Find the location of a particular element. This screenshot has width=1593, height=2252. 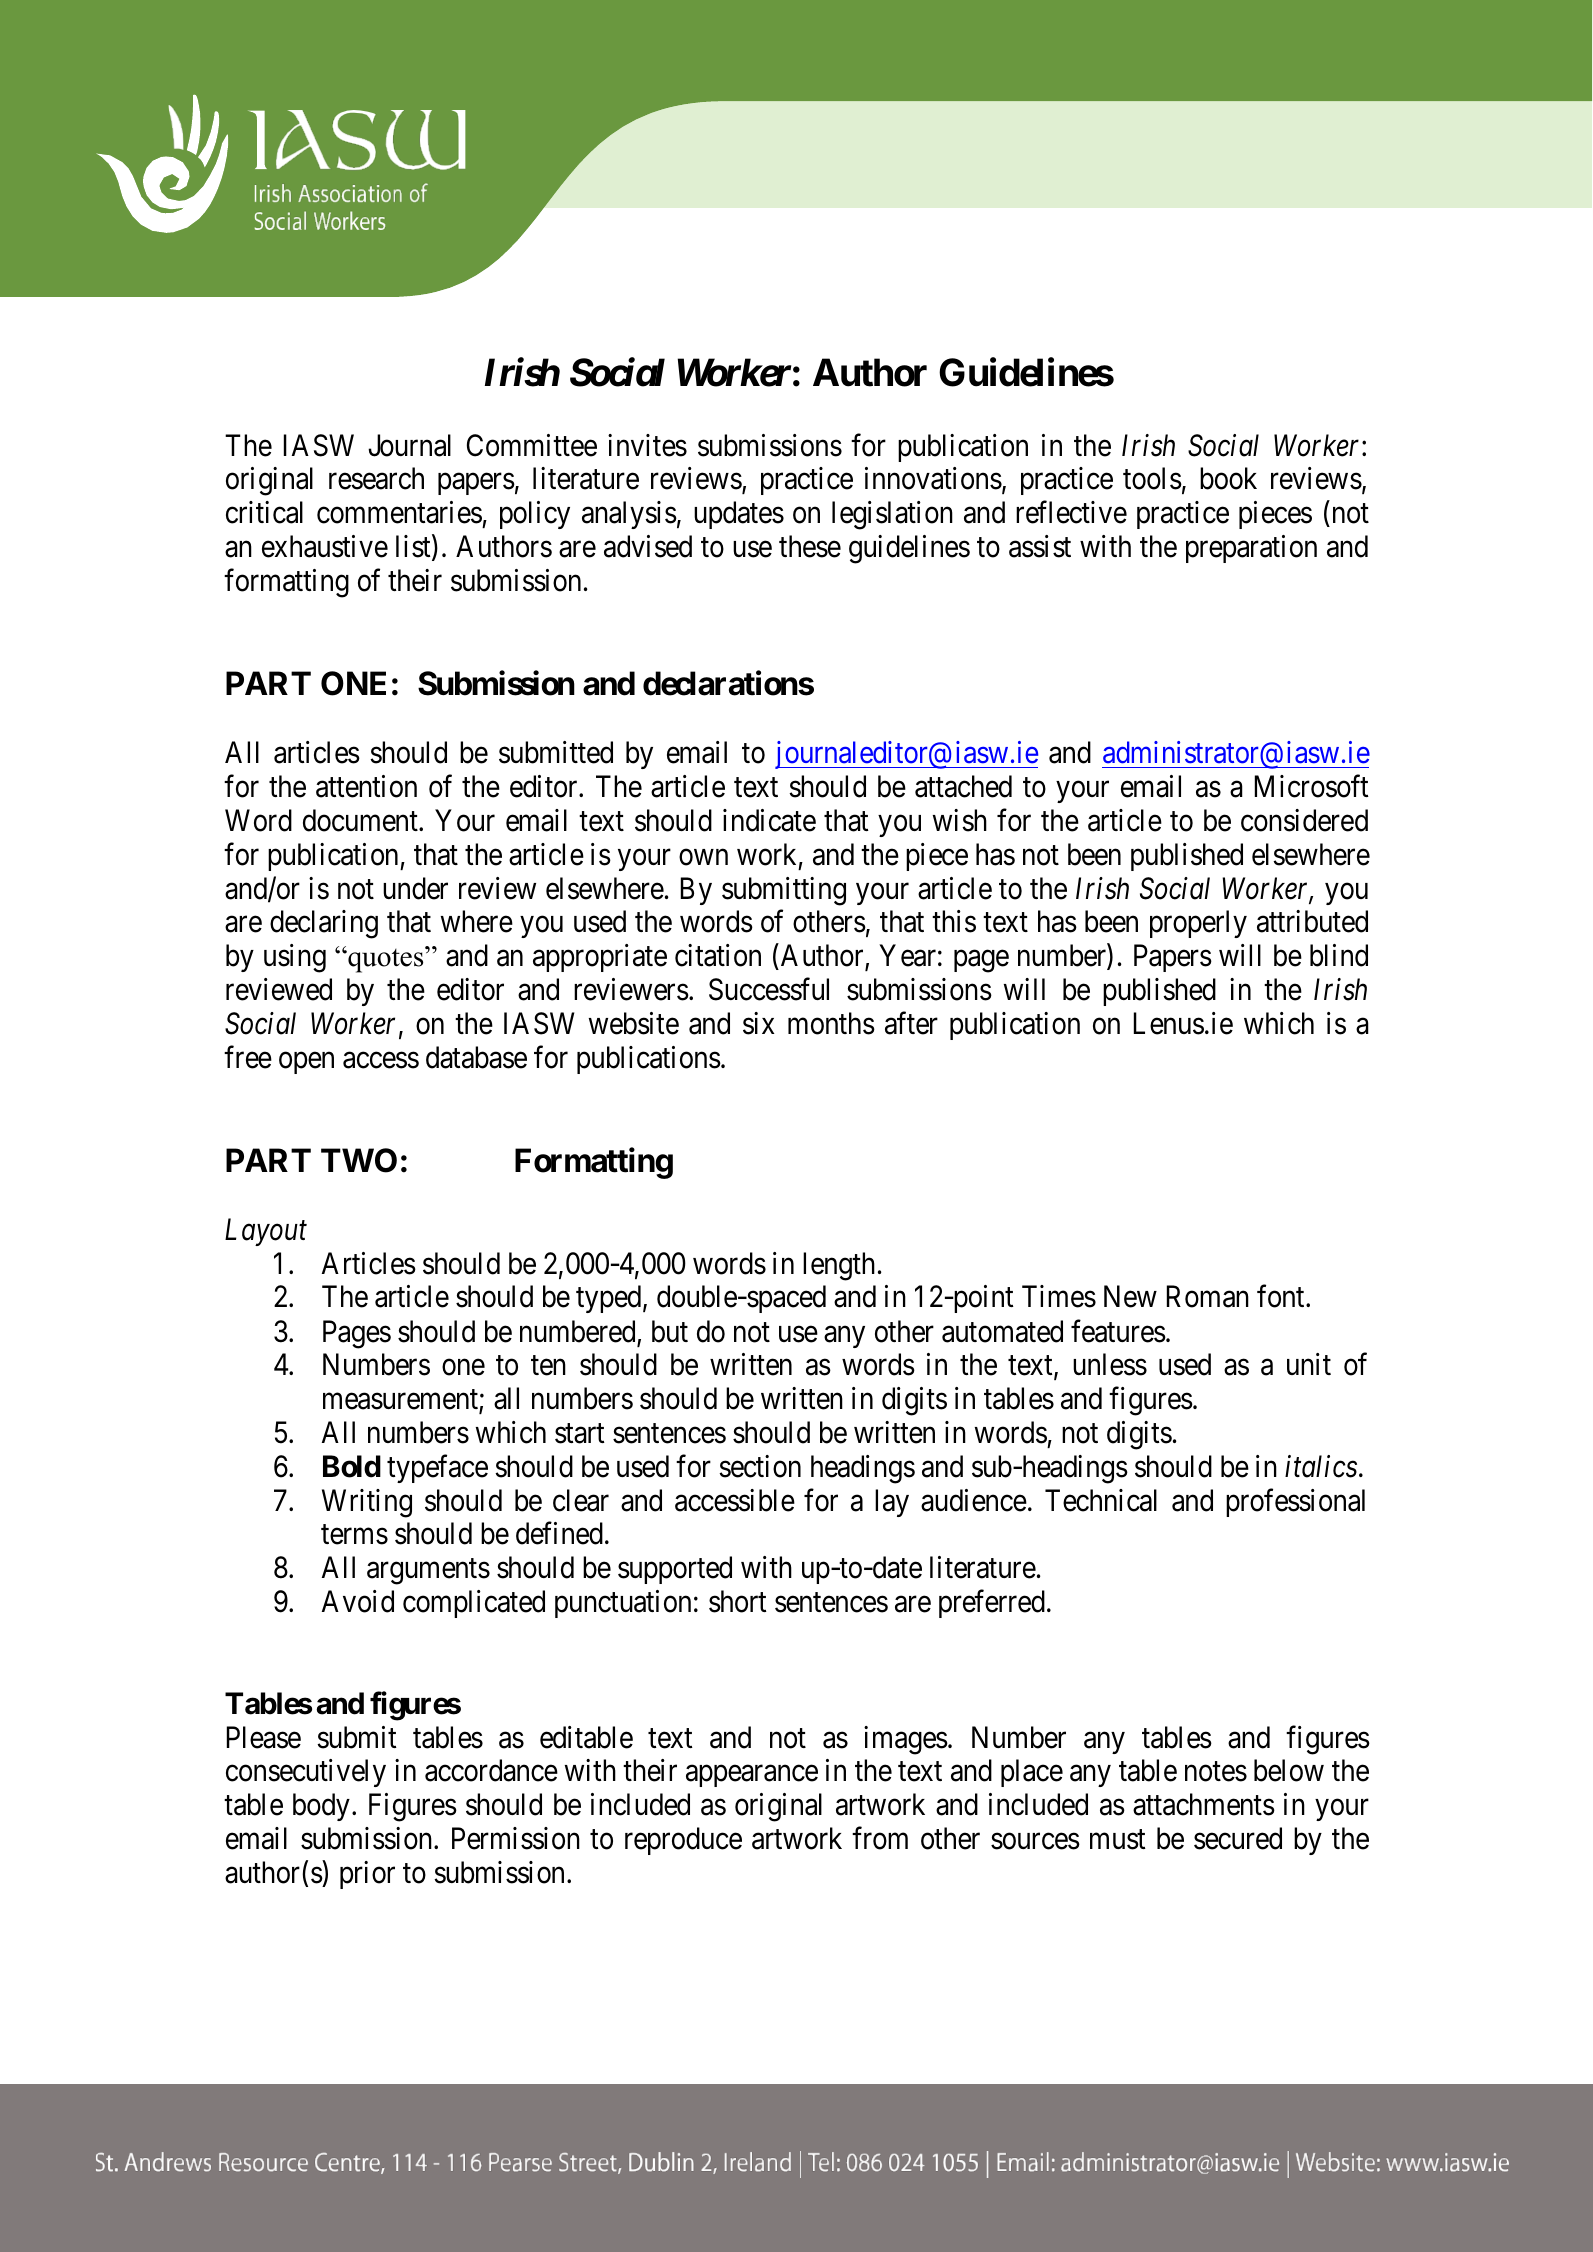

unless is located at coordinates (1110, 1364).
